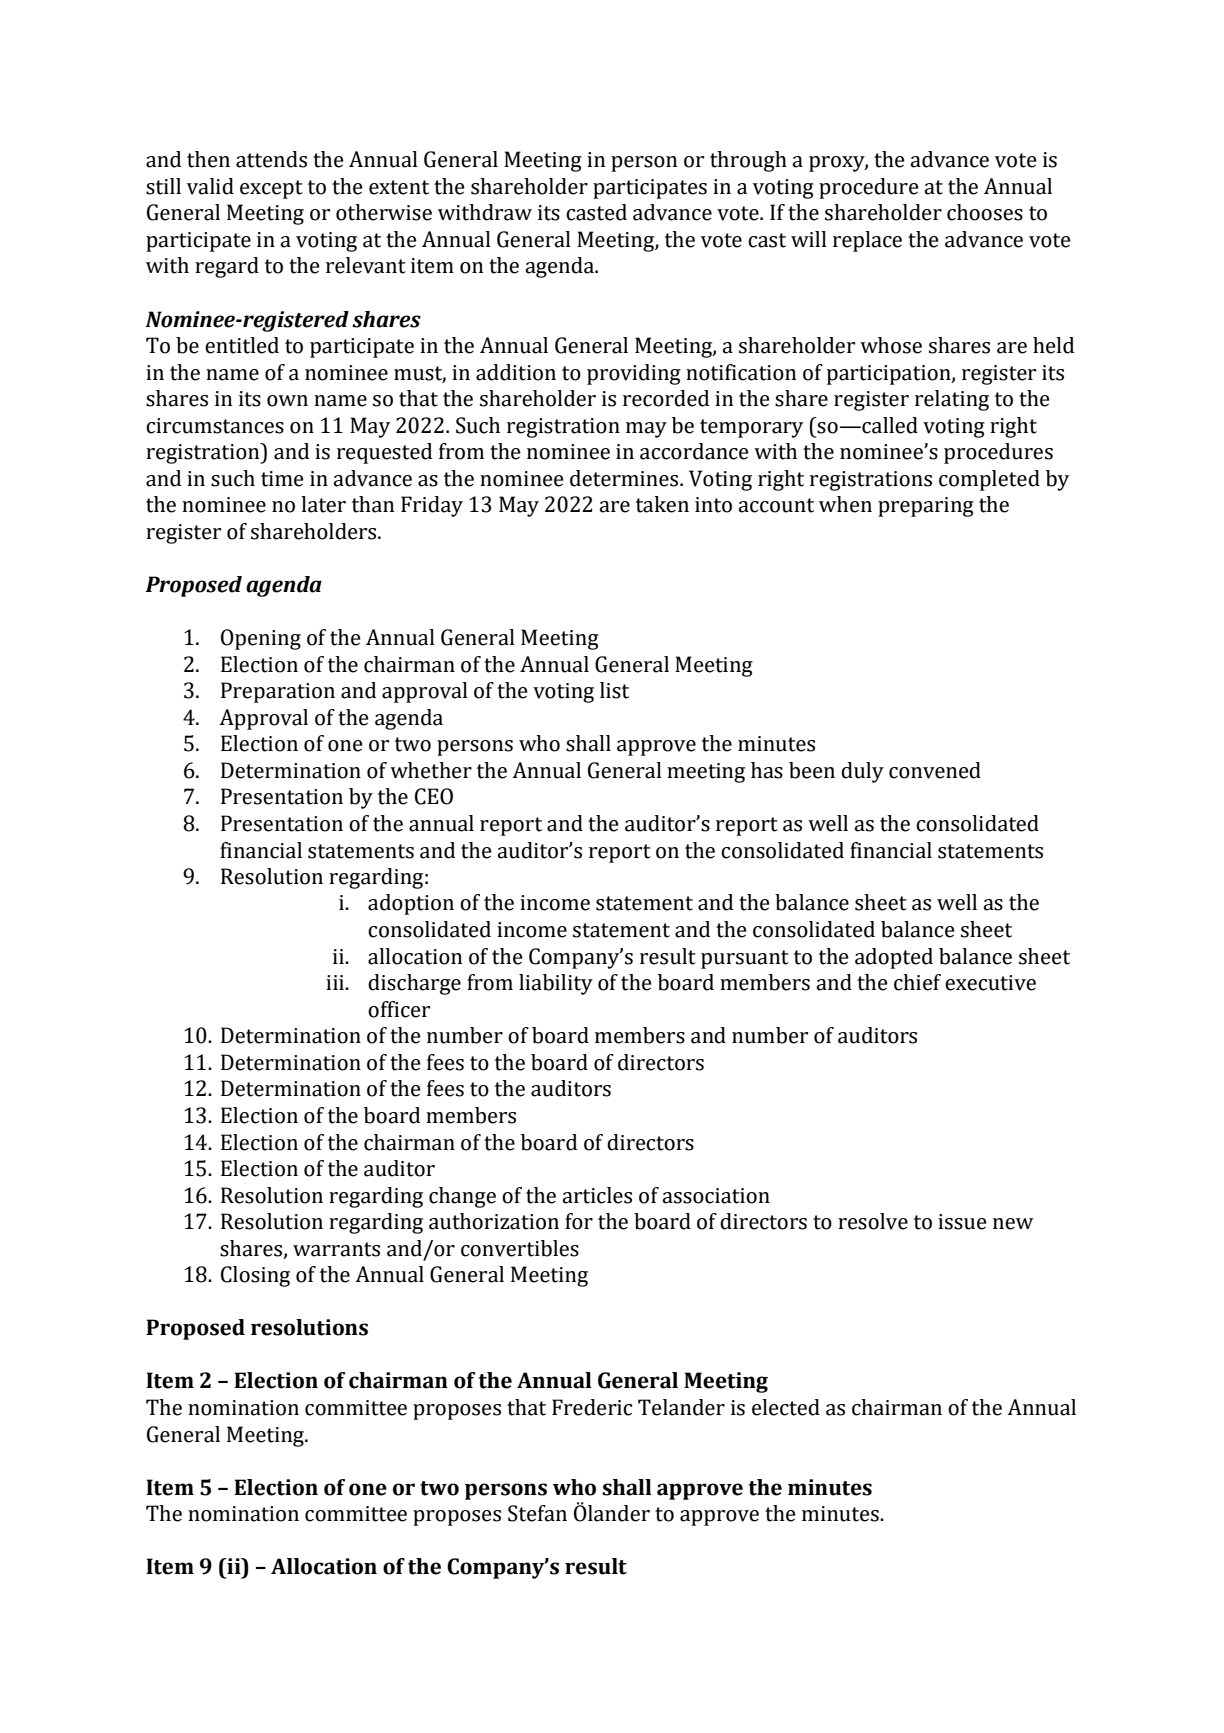  What do you see at coordinates (271, 189) in the screenshot?
I see `except` at bounding box center [271, 189].
